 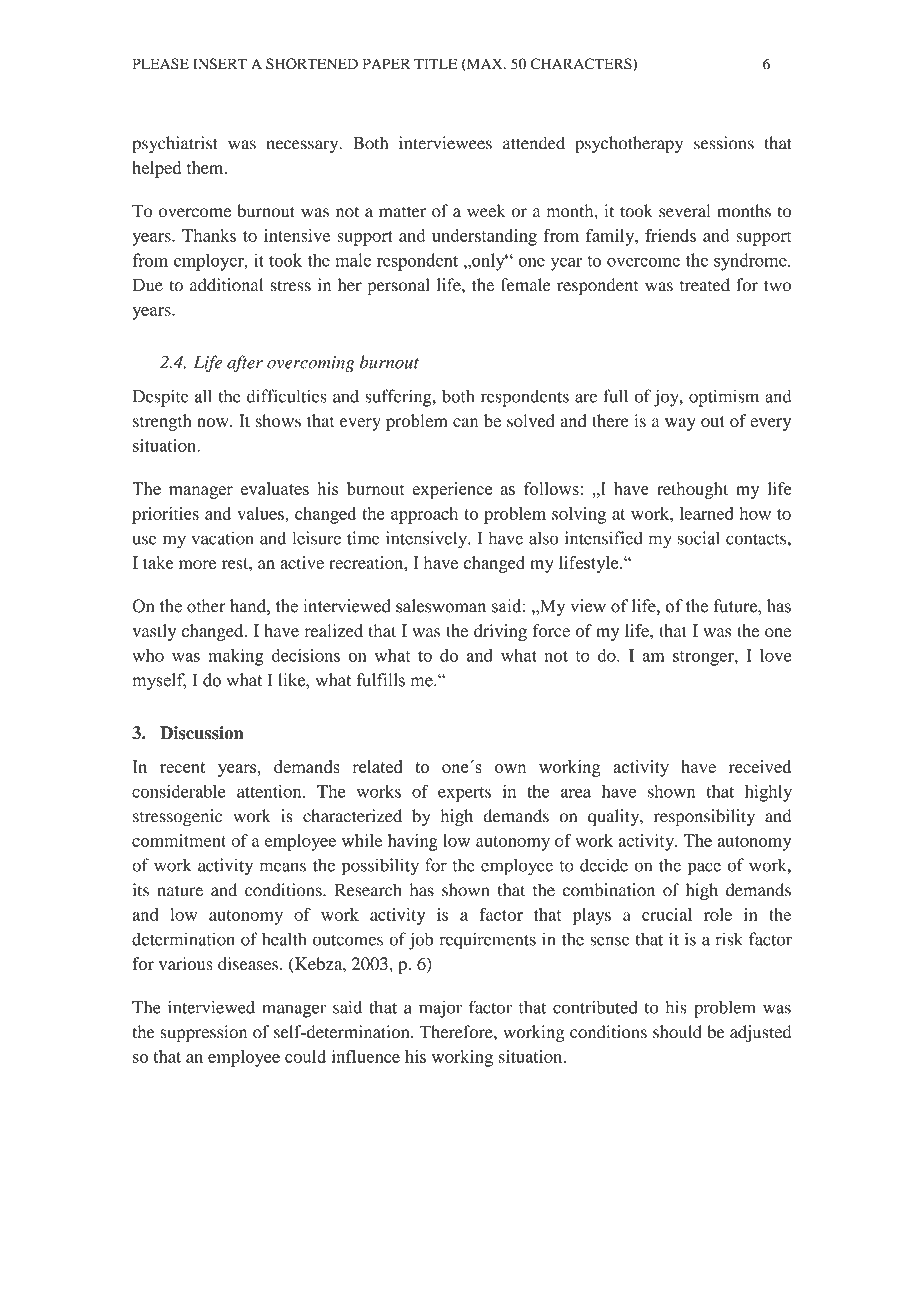 I want to click on driving, so click(x=500, y=632).
